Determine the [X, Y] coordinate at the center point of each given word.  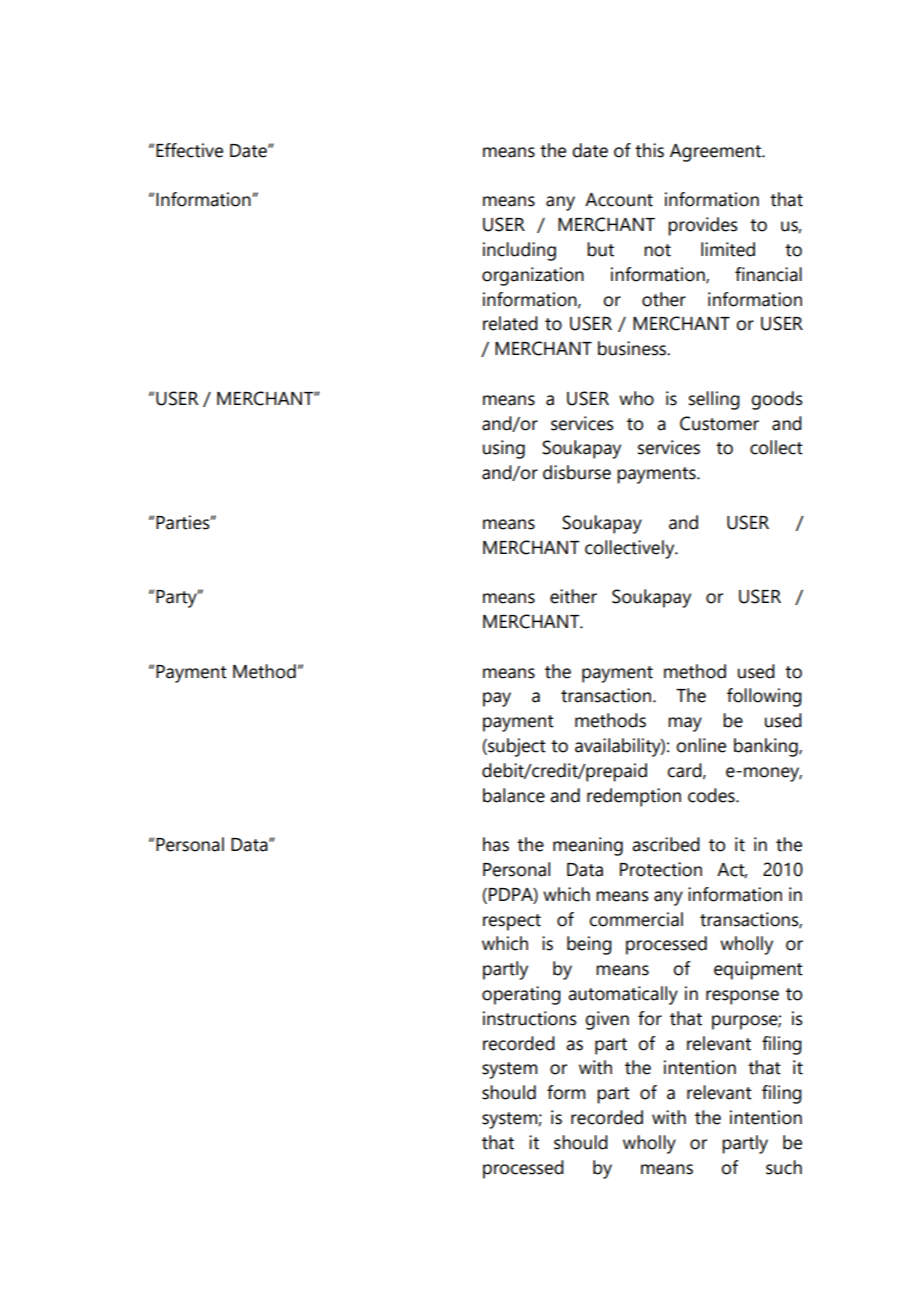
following [764, 697]
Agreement [716, 153]
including [519, 251]
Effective [189, 150]
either [573, 596]
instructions [530, 1018]
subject [516, 747]
